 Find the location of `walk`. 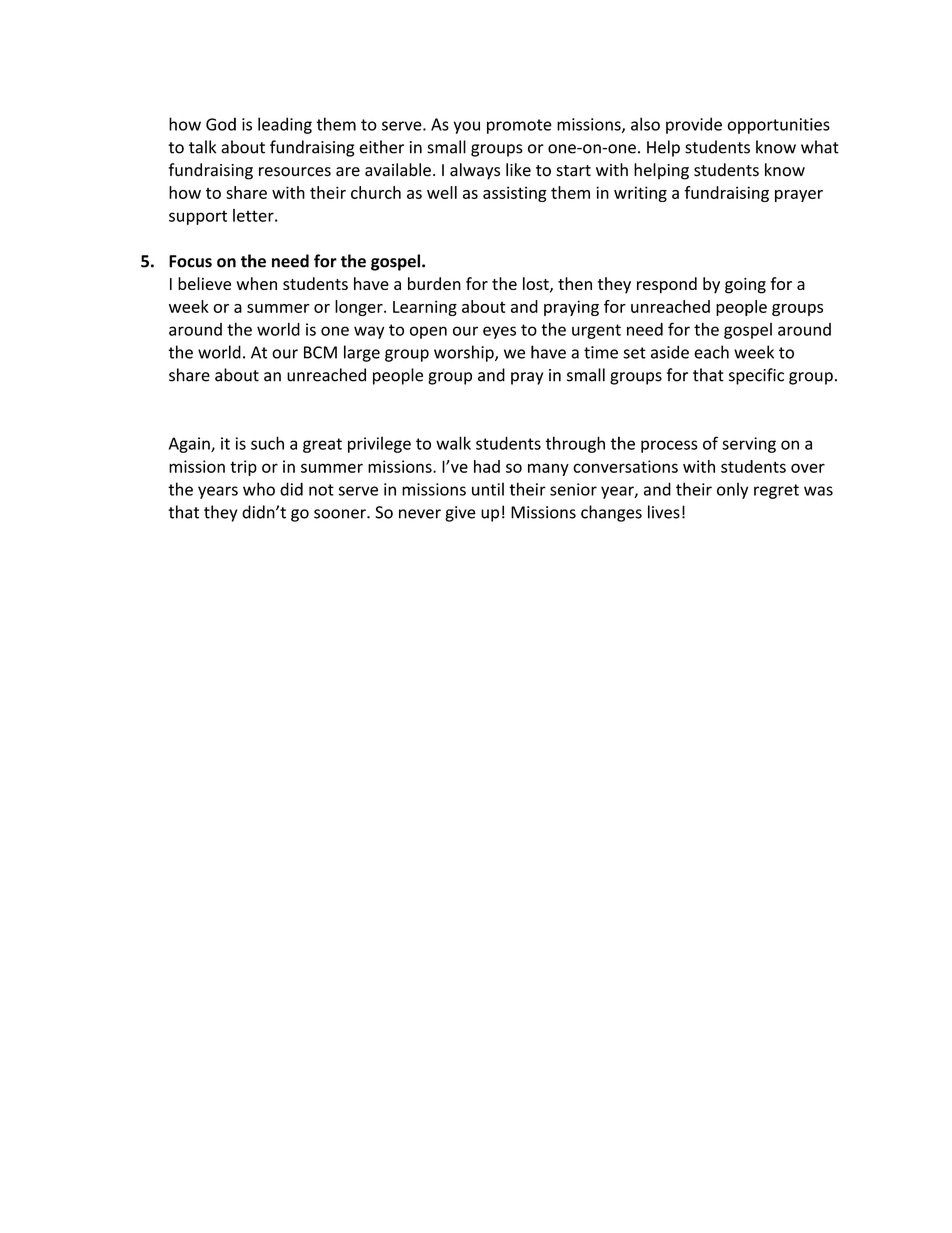

walk is located at coordinates (453, 443).
